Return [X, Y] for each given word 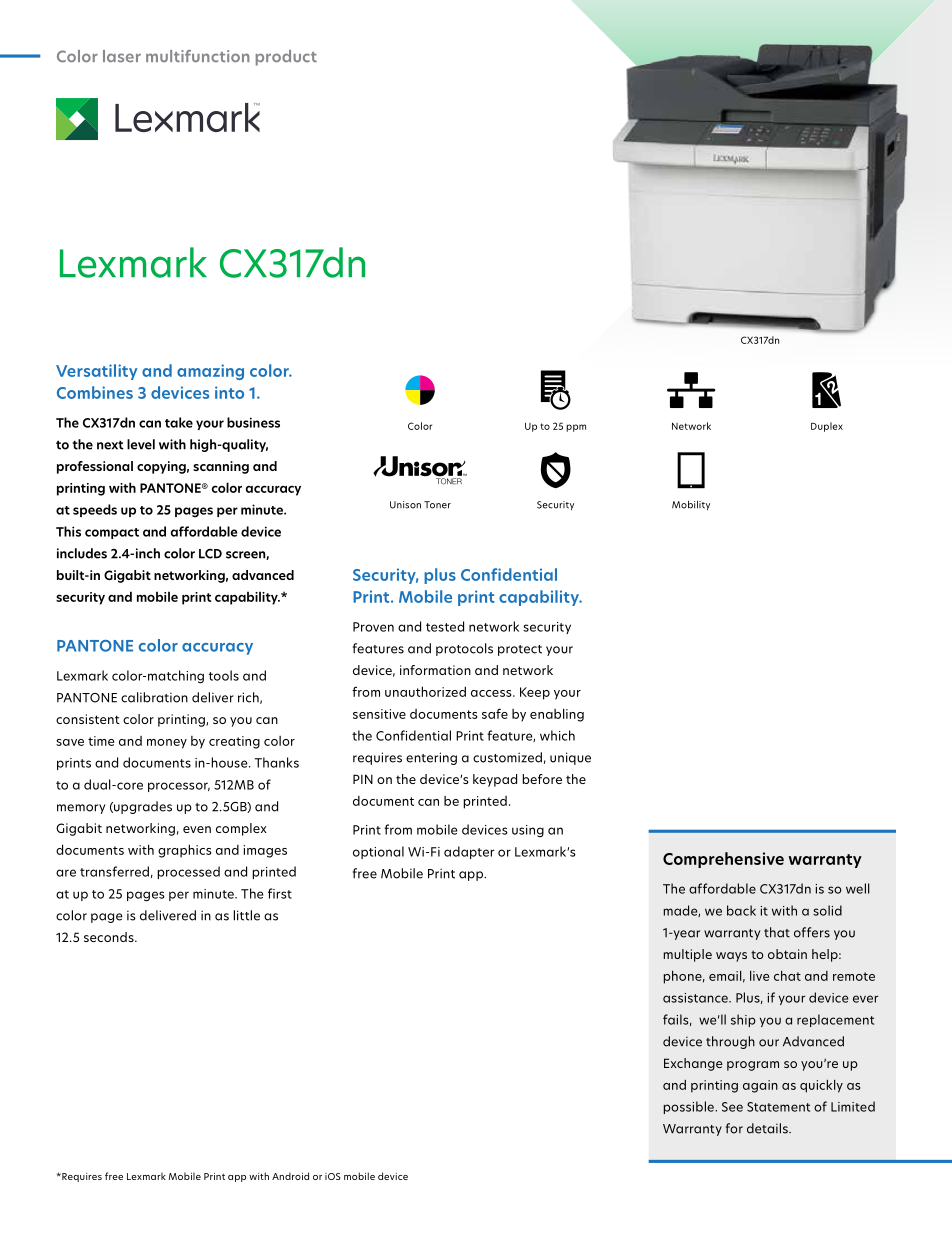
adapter [469, 852]
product [286, 58]
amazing [210, 372]
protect [520, 650]
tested [445, 626]
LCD [210, 554]
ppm [576, 428]
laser [122, 56]
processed [188, 872]
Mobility [691, 505]
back [741, 910]
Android [290, 1176]
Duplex [827, 427]
